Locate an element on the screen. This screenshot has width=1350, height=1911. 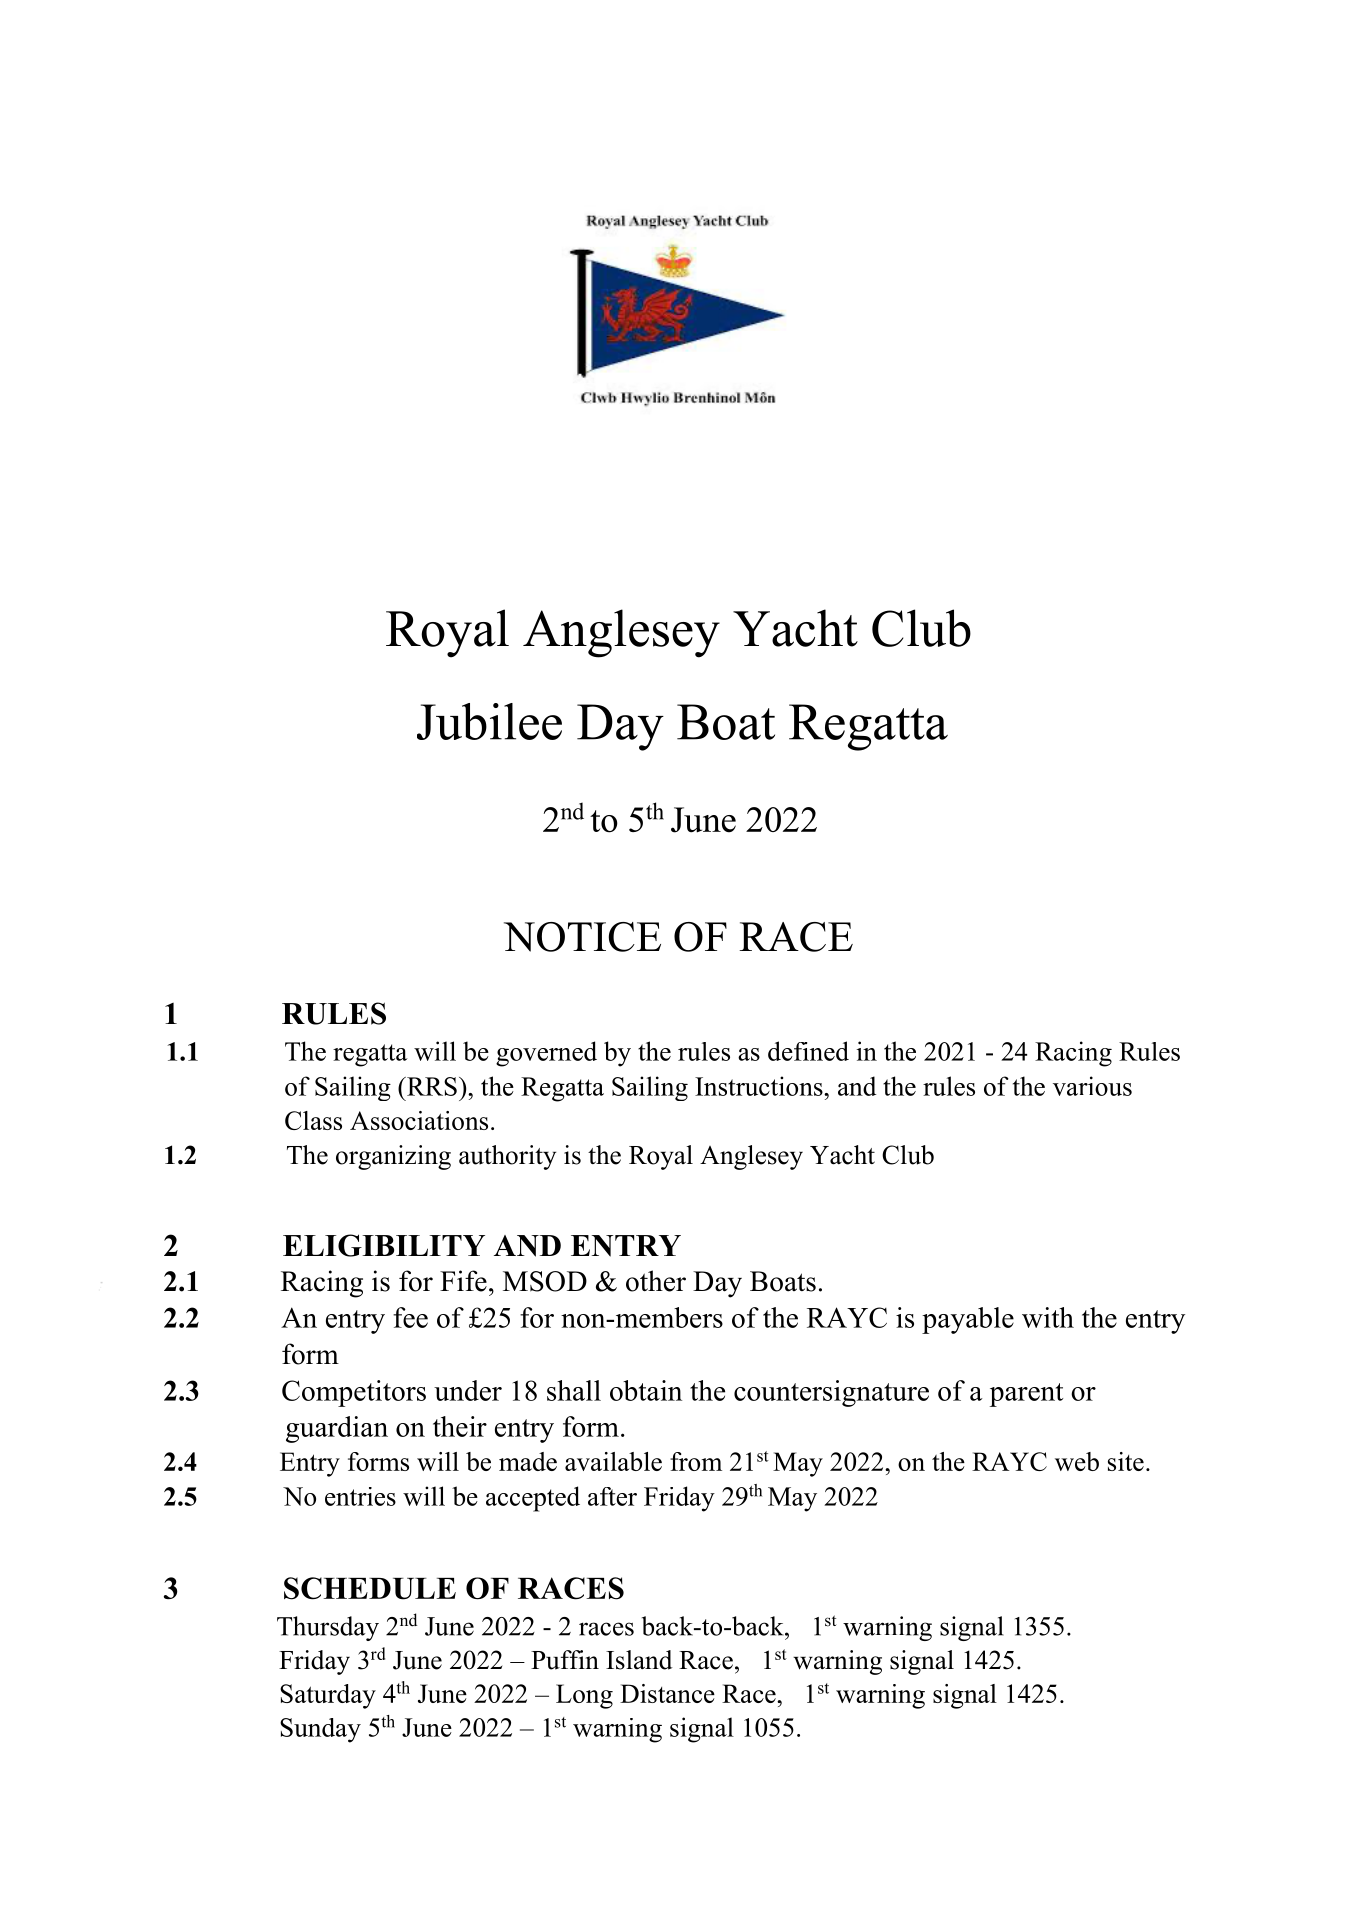
Jubilee is located at coordinates (489, 721).
